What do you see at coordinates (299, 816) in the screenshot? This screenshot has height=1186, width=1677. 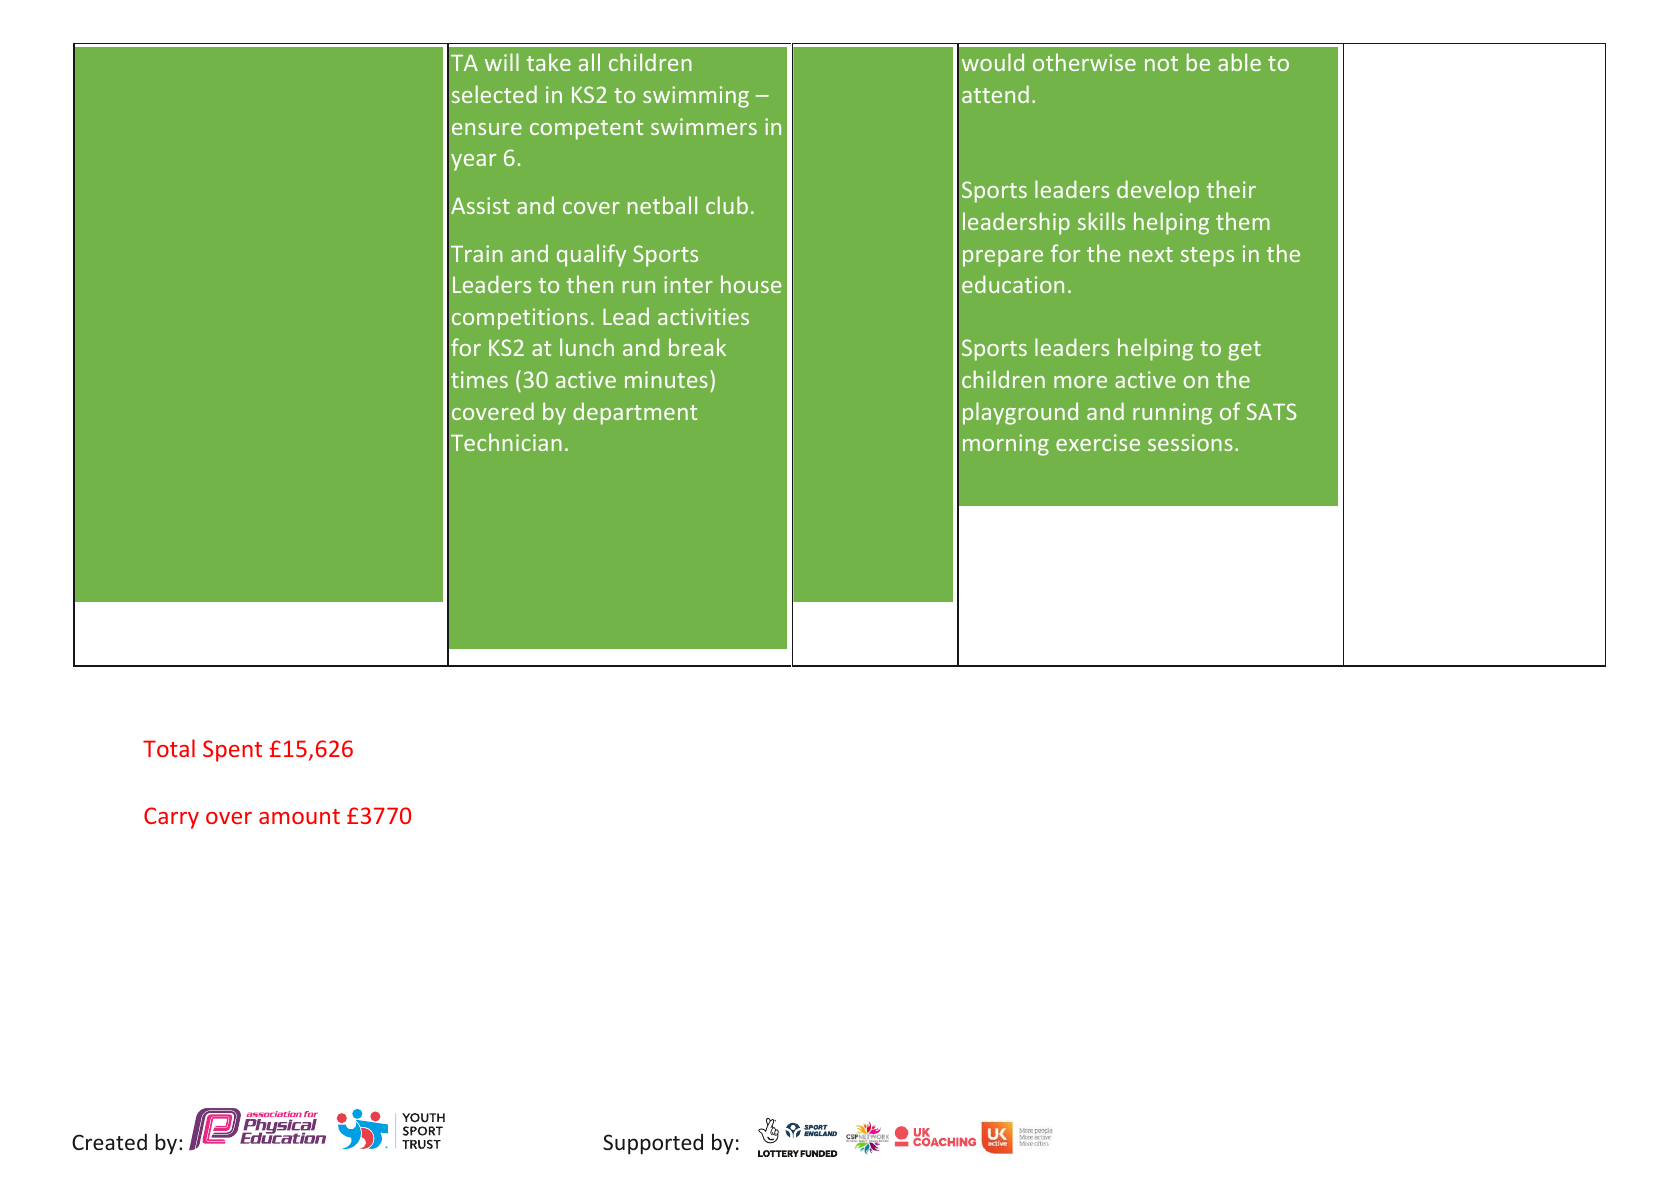 I see `amount` at bounding box center [299, 816].
